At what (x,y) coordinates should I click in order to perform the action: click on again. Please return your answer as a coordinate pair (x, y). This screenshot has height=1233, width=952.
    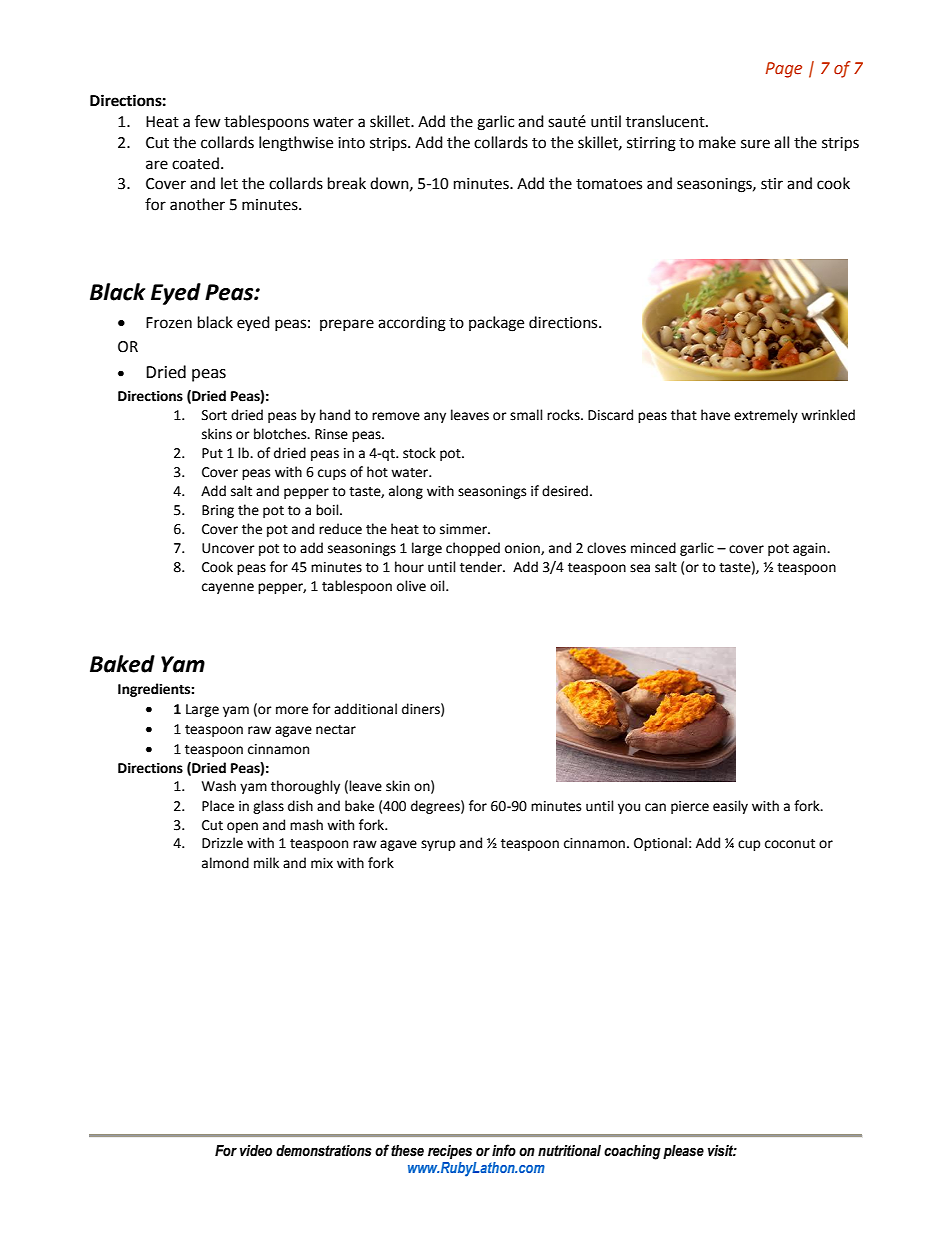
    Looking at the image, I should click on (810, 549).
